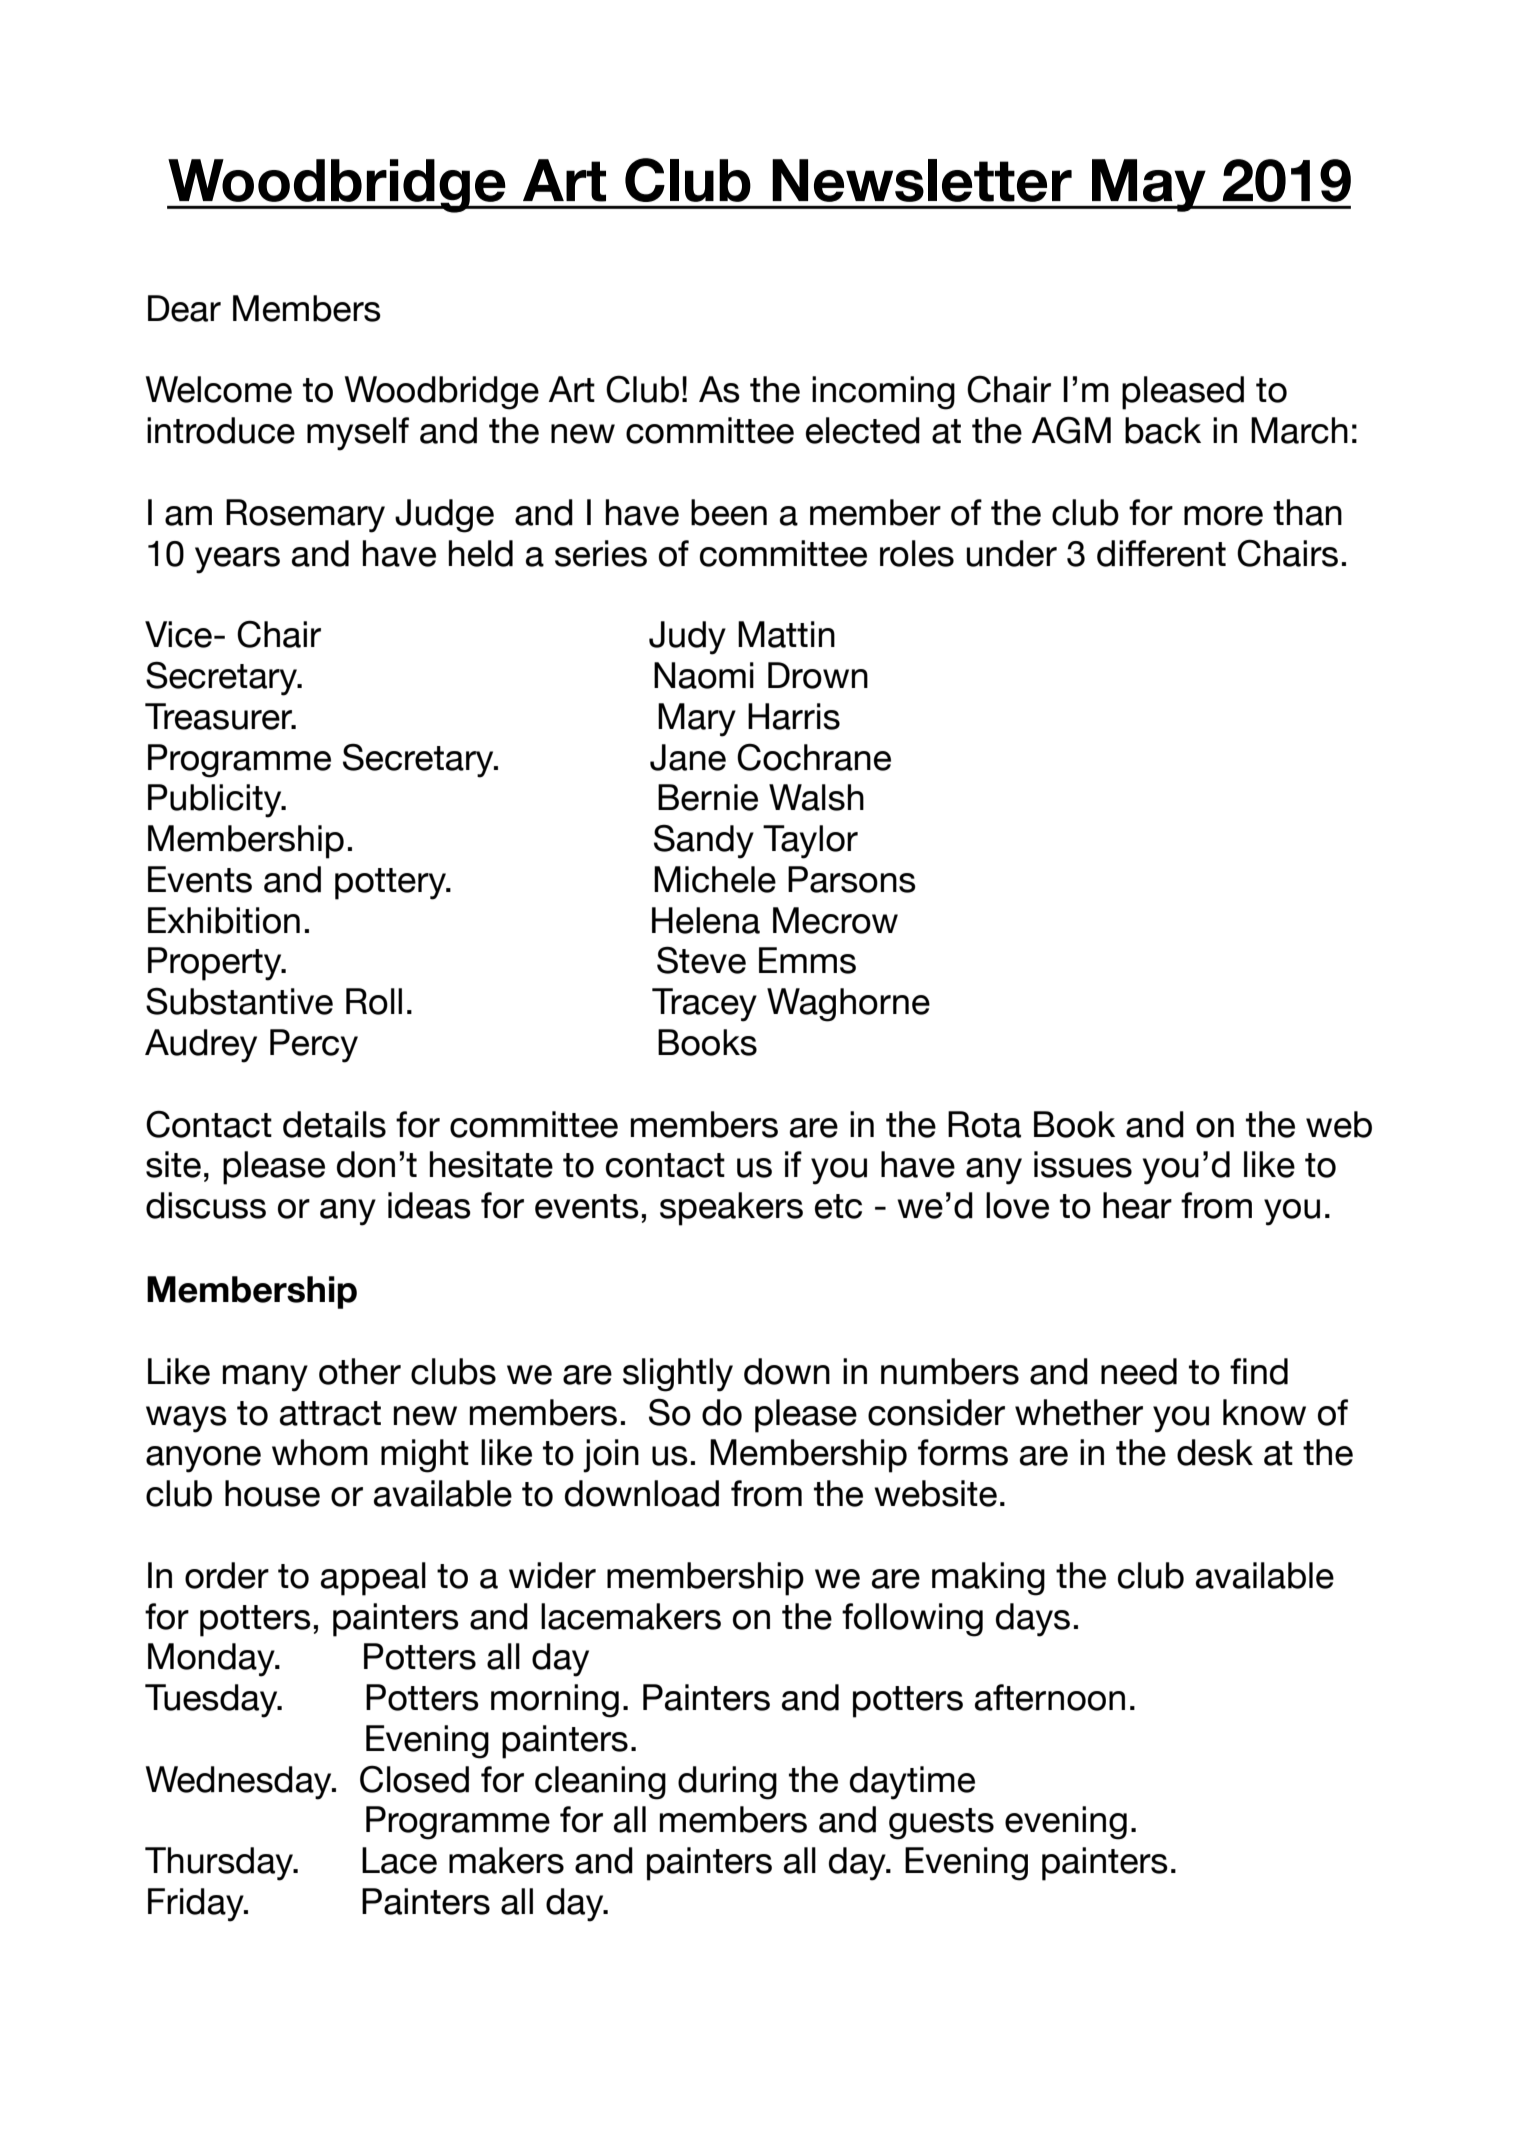 Image resolution: width=1518 pixels, height=2146 pixels. Describe the element at coordinates (678, 1375) in the document. I see `slightly` at that location.
